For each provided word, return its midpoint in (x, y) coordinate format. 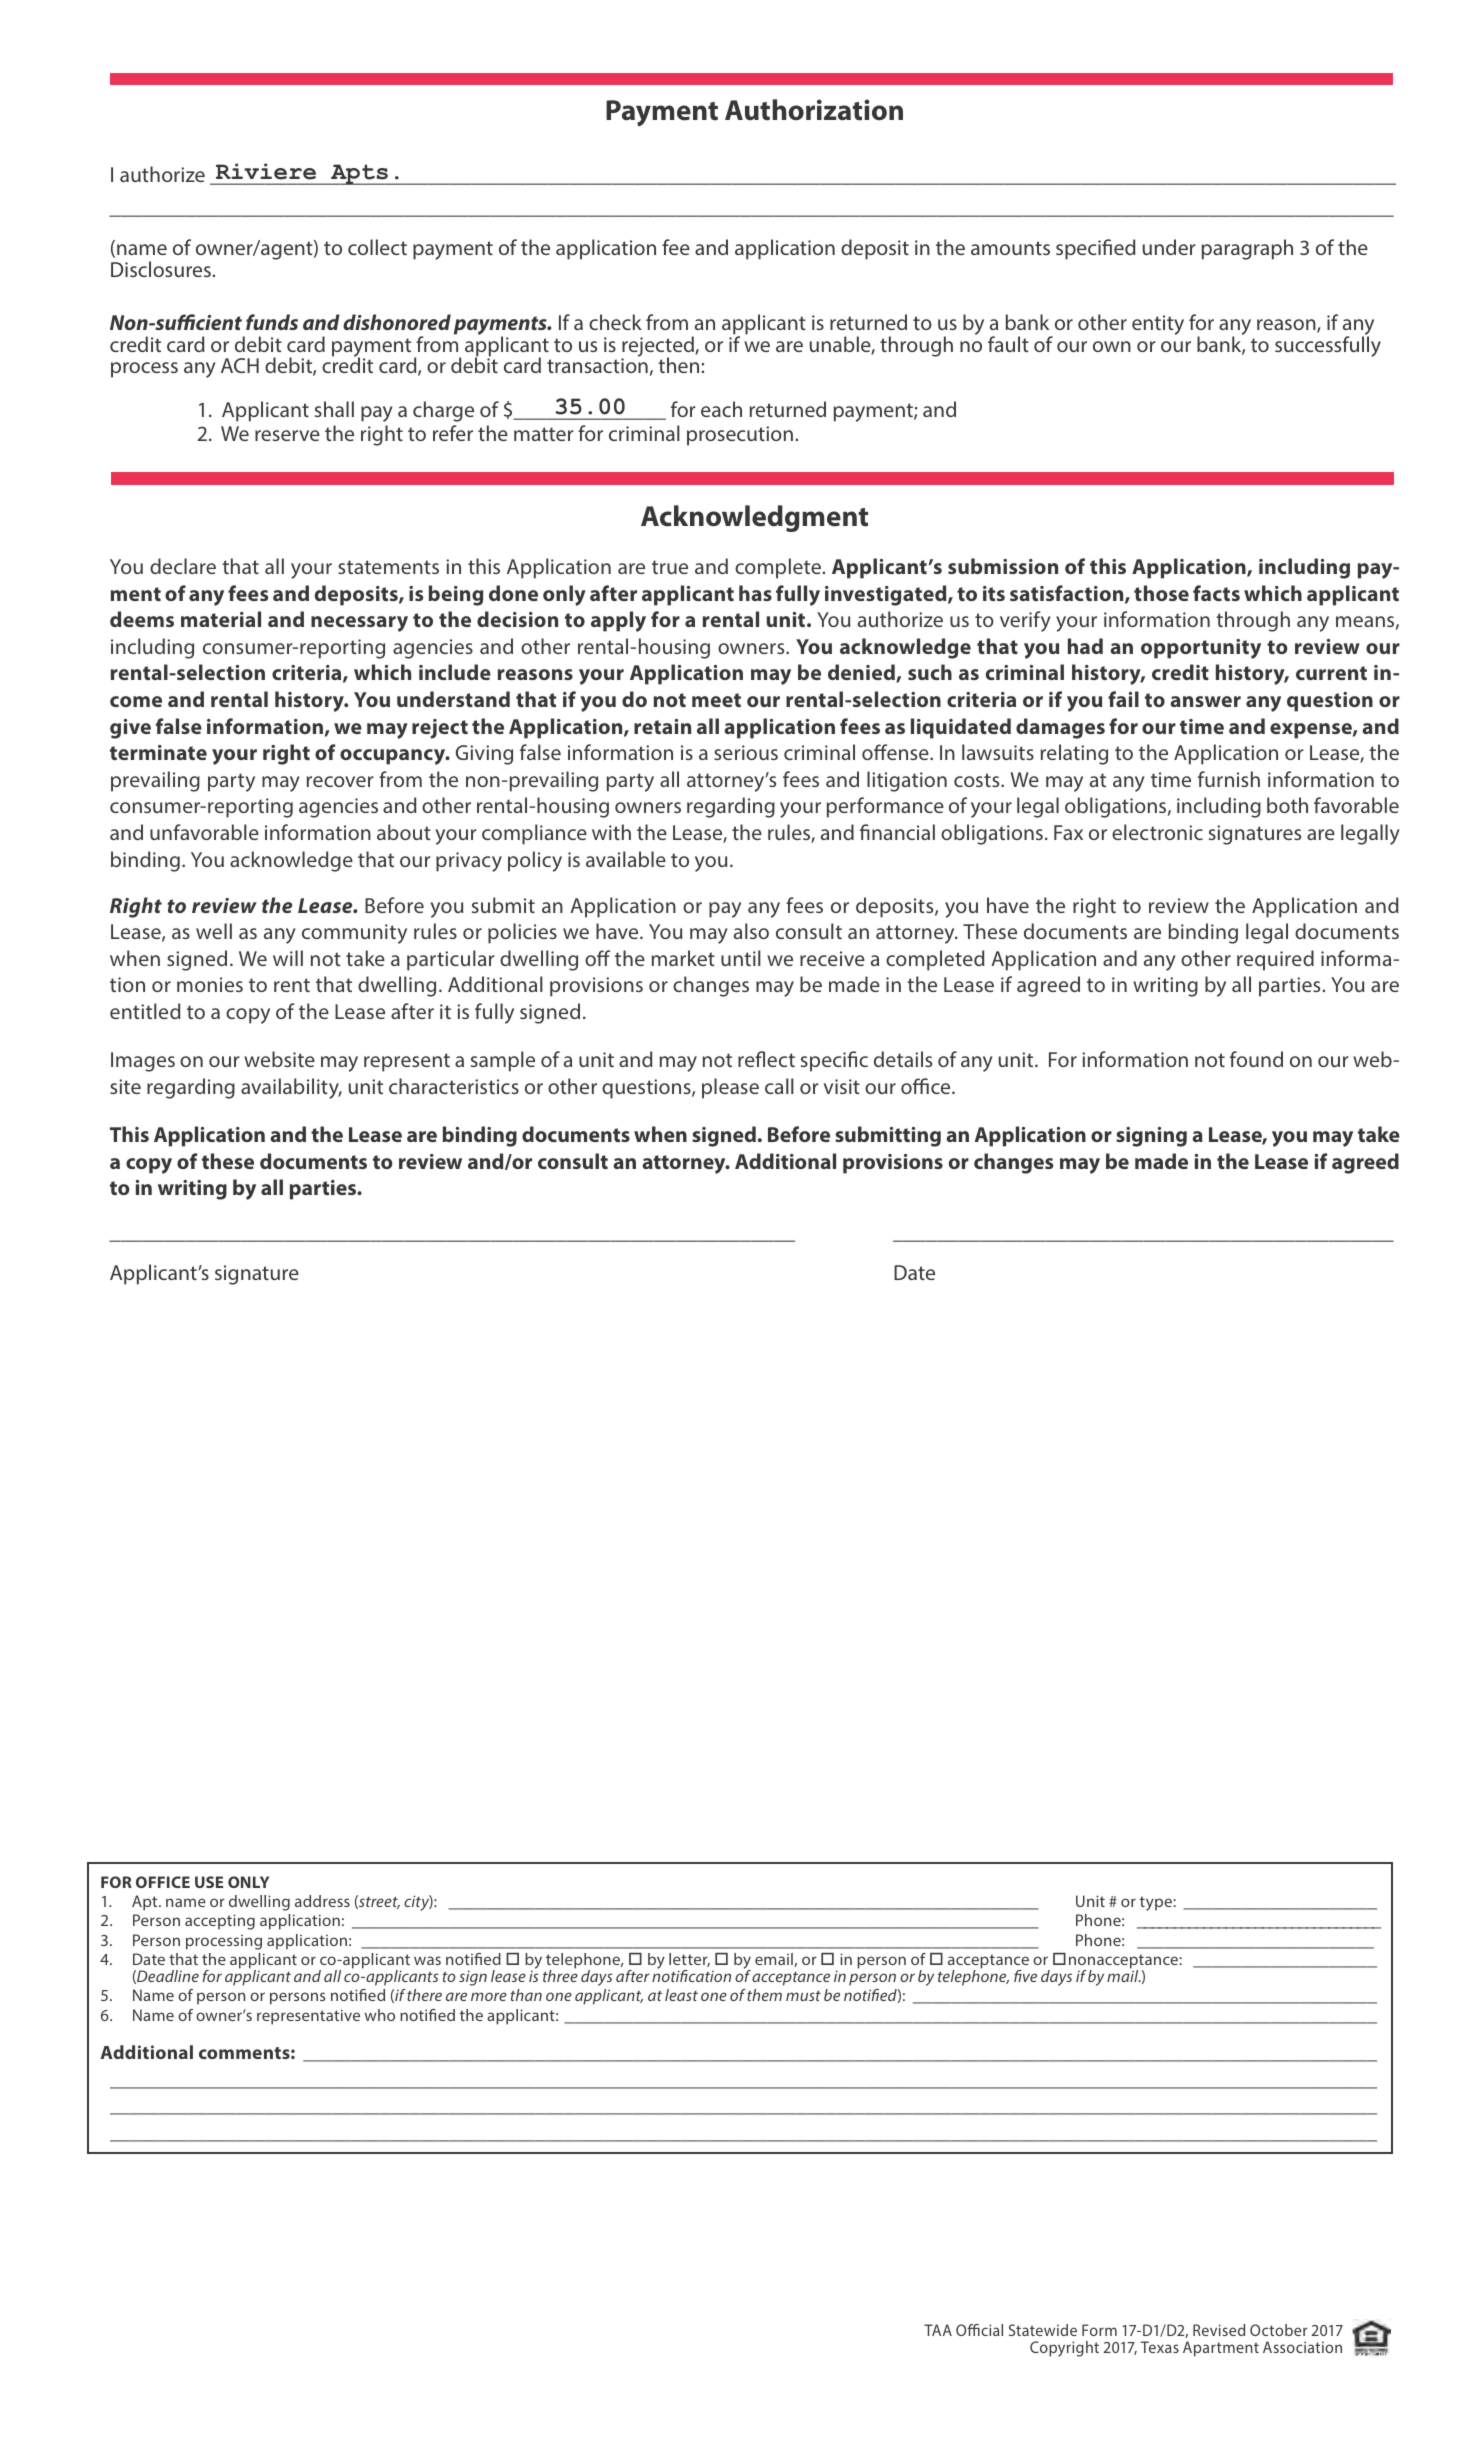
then (680, 365)
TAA (938, 2330)
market (683, 958)
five (1025, 1976)
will (288, 958)
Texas (1160, 2347)
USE (209, 1882)
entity (1158, 325)
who (380, 2015)
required (1275, 960)
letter (689, 1960)
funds (272, 322)
